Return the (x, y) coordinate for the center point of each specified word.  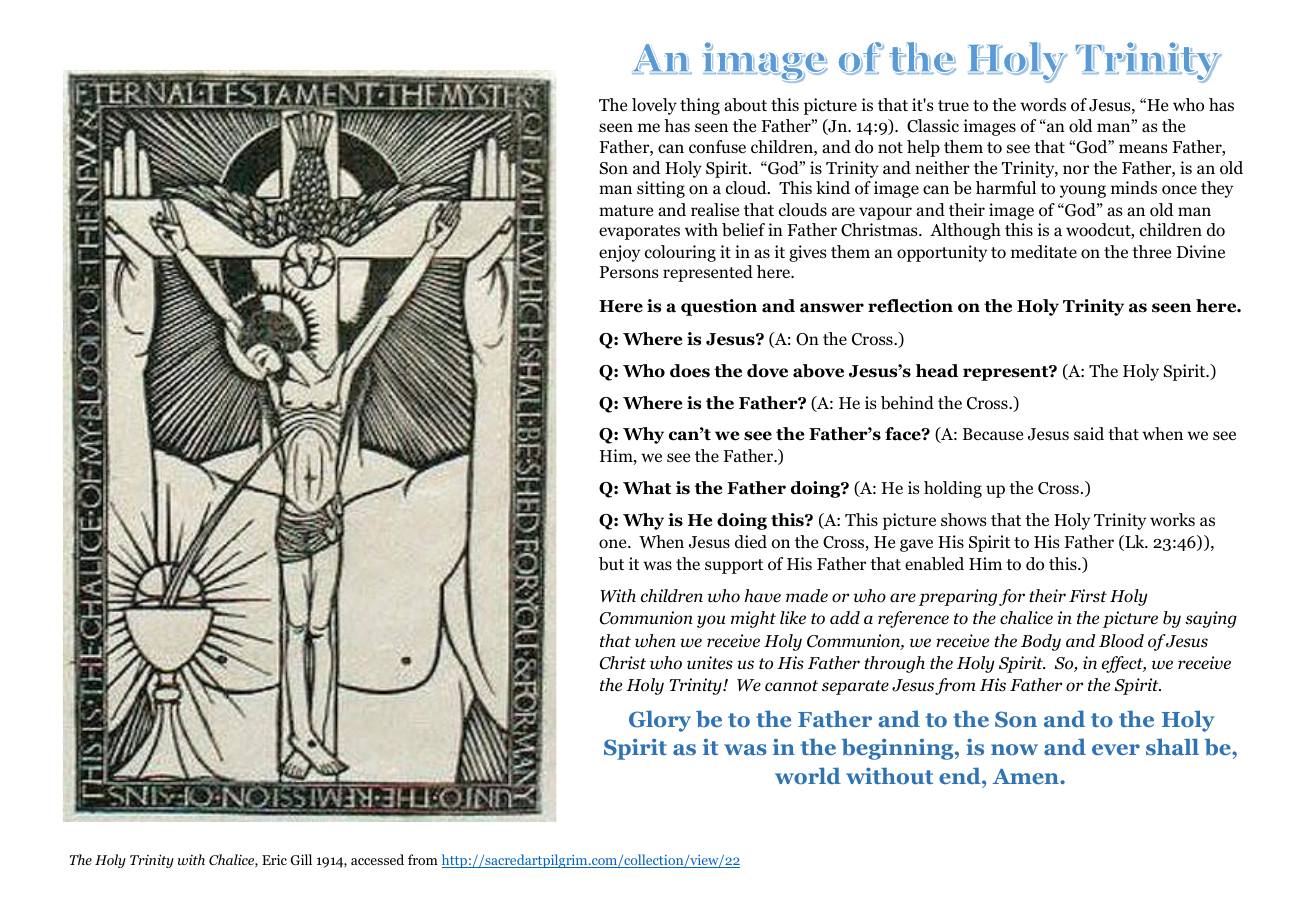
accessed (377, 859)
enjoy (619, 253)
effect (1124, 664)
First (1088, 596)
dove (767, 371)
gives (807, 253)
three (1151, 251)
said (1089, 434)
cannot (791, 686)
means (1143, 148)
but (611, 564)
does (690, 371)
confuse (717, 147)
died (751, 542)
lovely (654, 106)
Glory (660, 721)
